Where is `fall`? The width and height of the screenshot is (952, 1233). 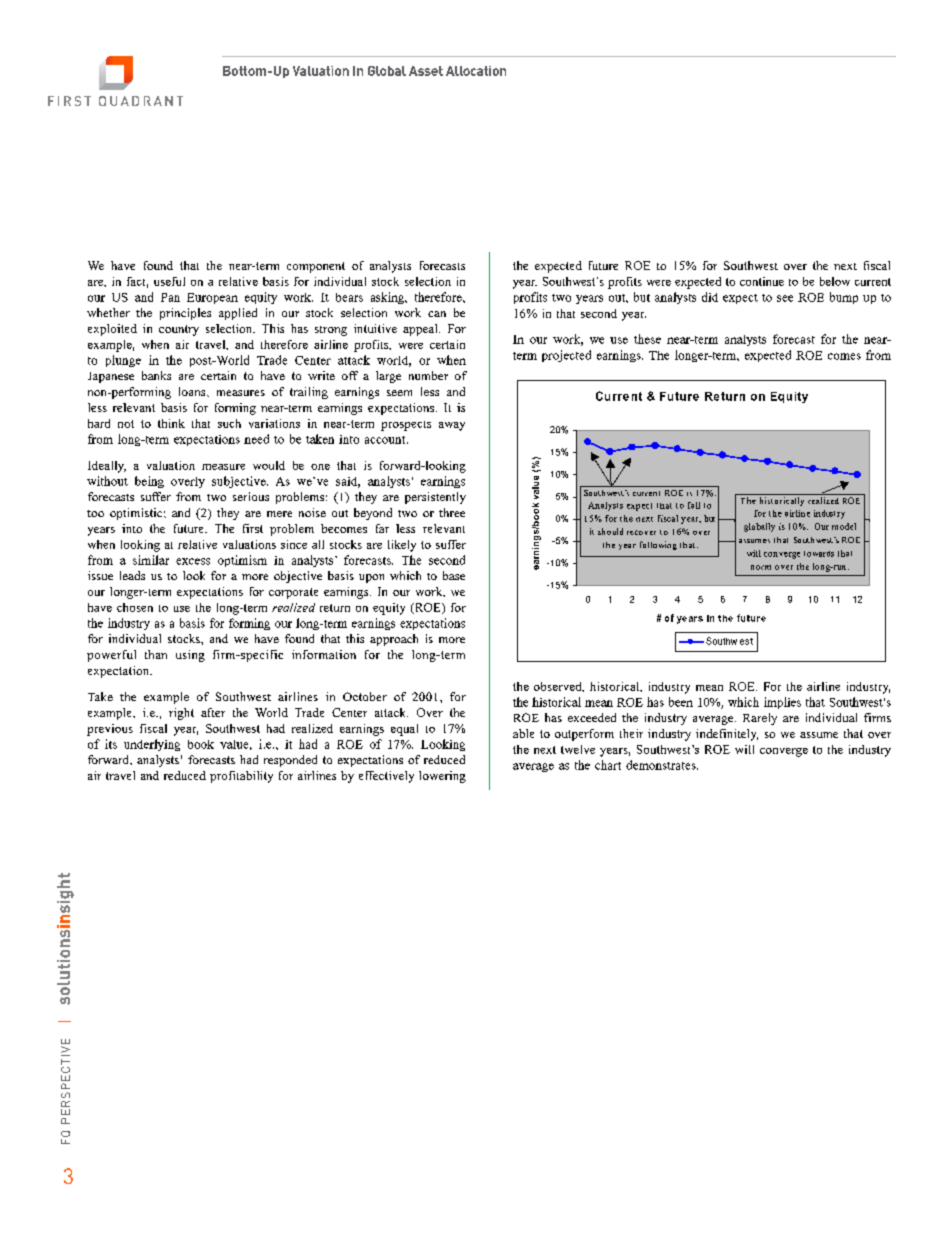
fall is located at coordinates (694, 505).
